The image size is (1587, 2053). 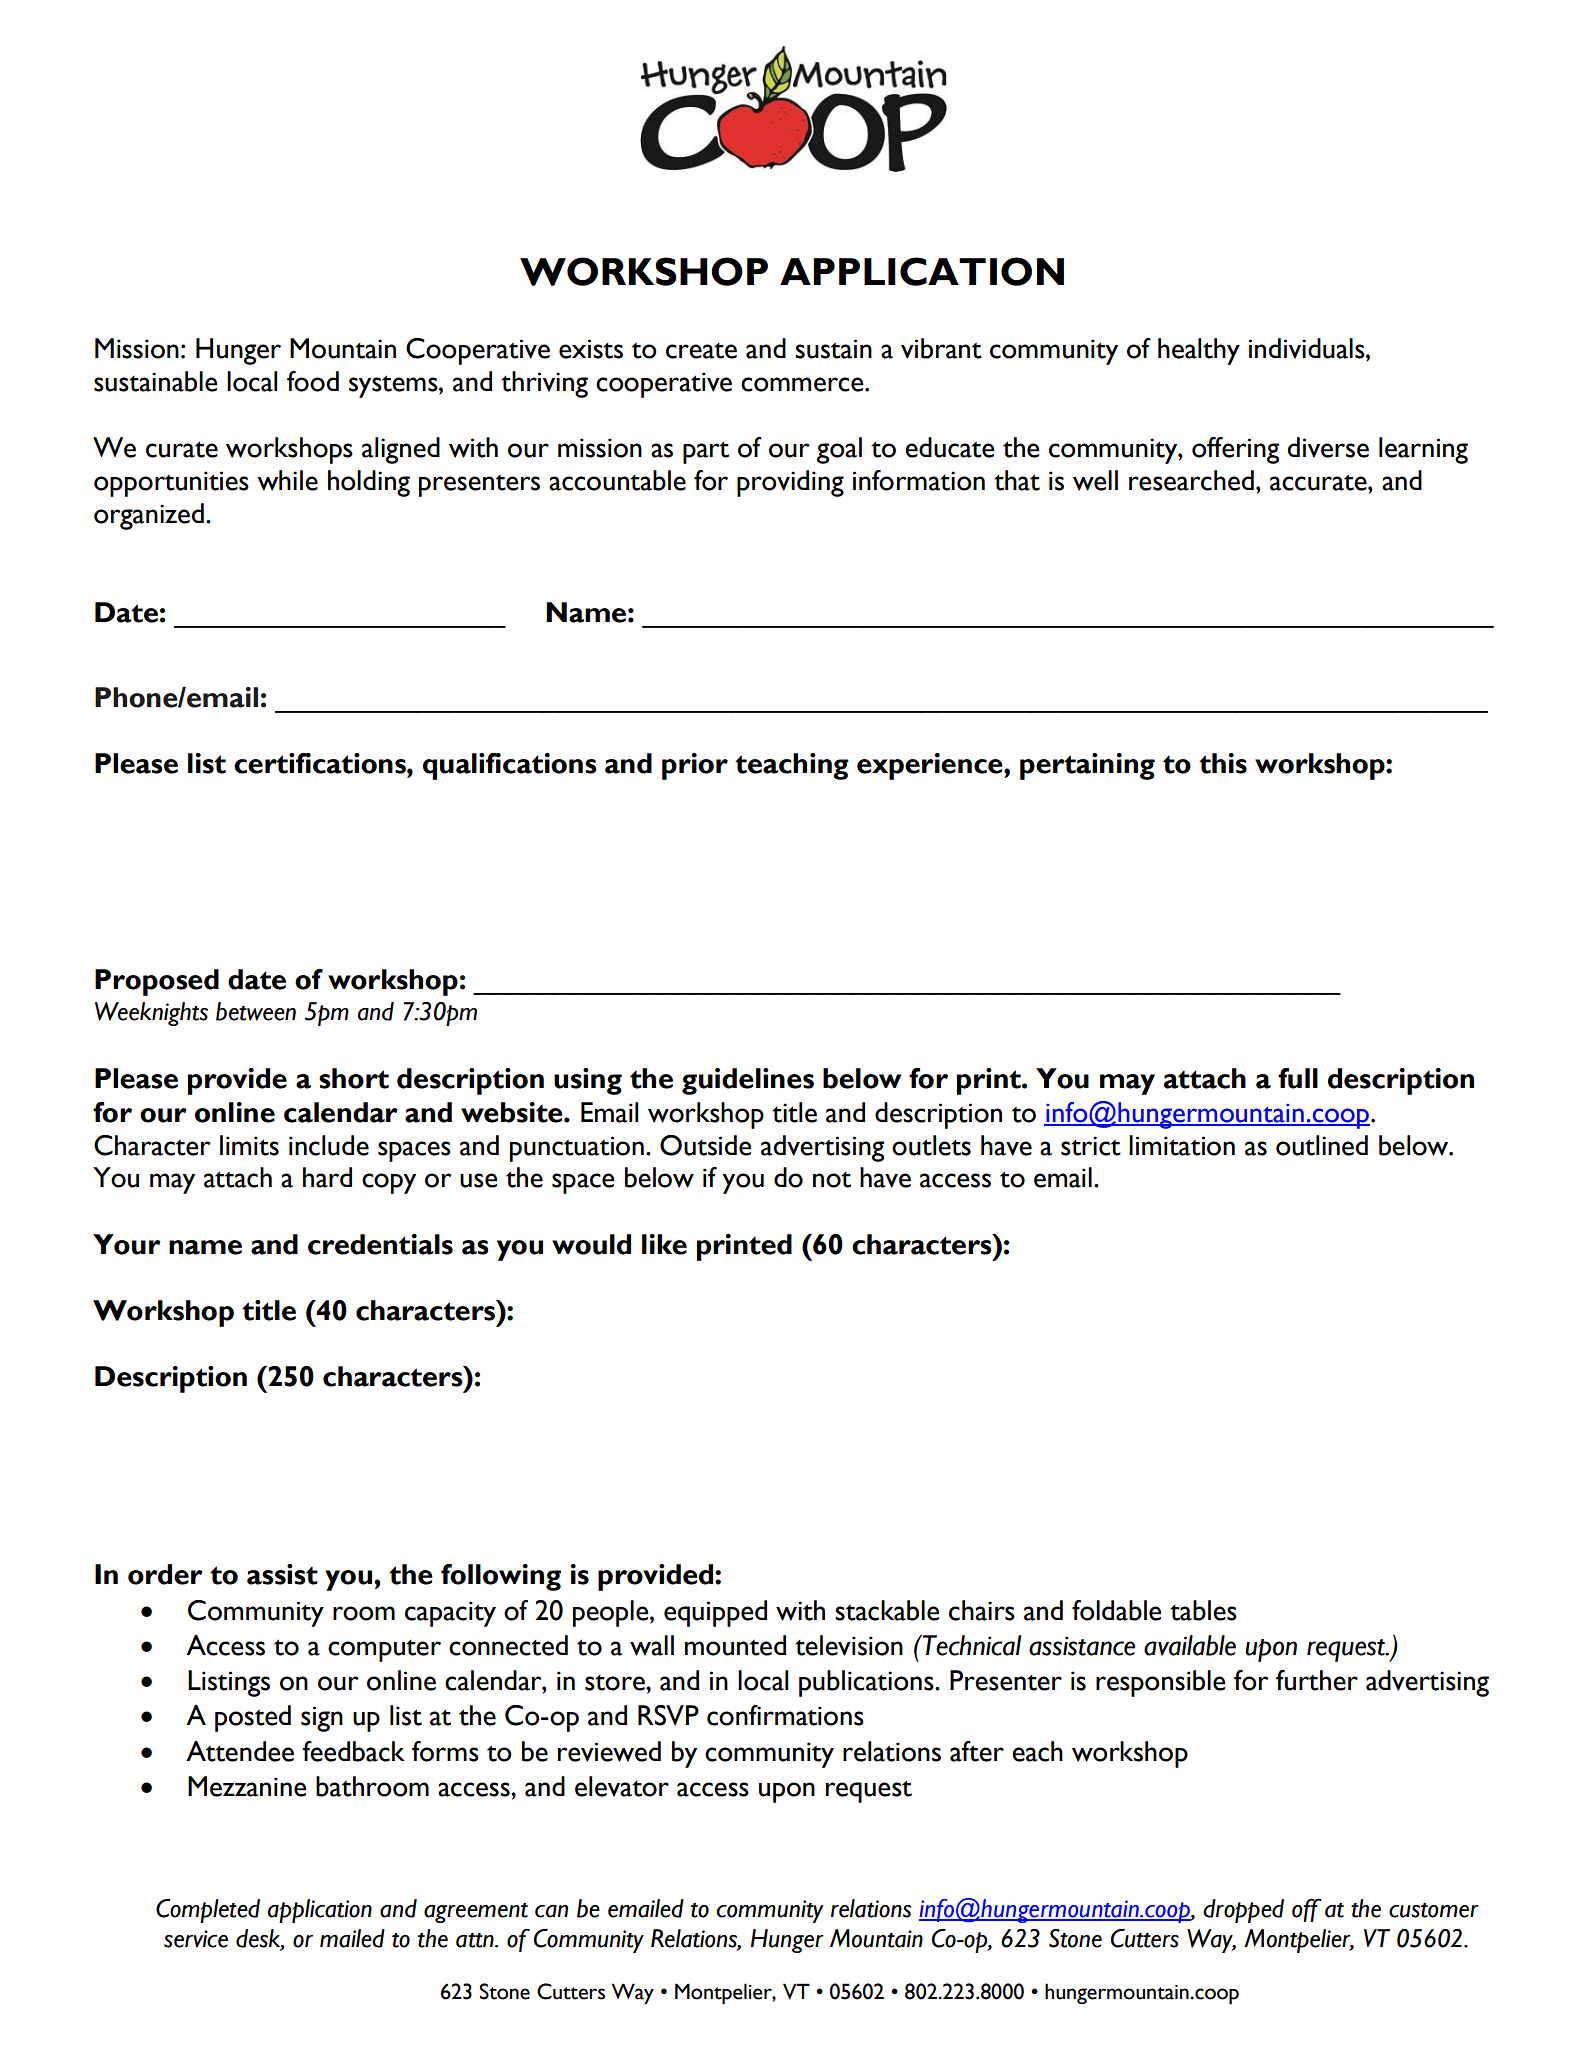 What do you see at coordinates (208, 1911) in the page?
I see `Completed` at bounding box center [208, 1911].
